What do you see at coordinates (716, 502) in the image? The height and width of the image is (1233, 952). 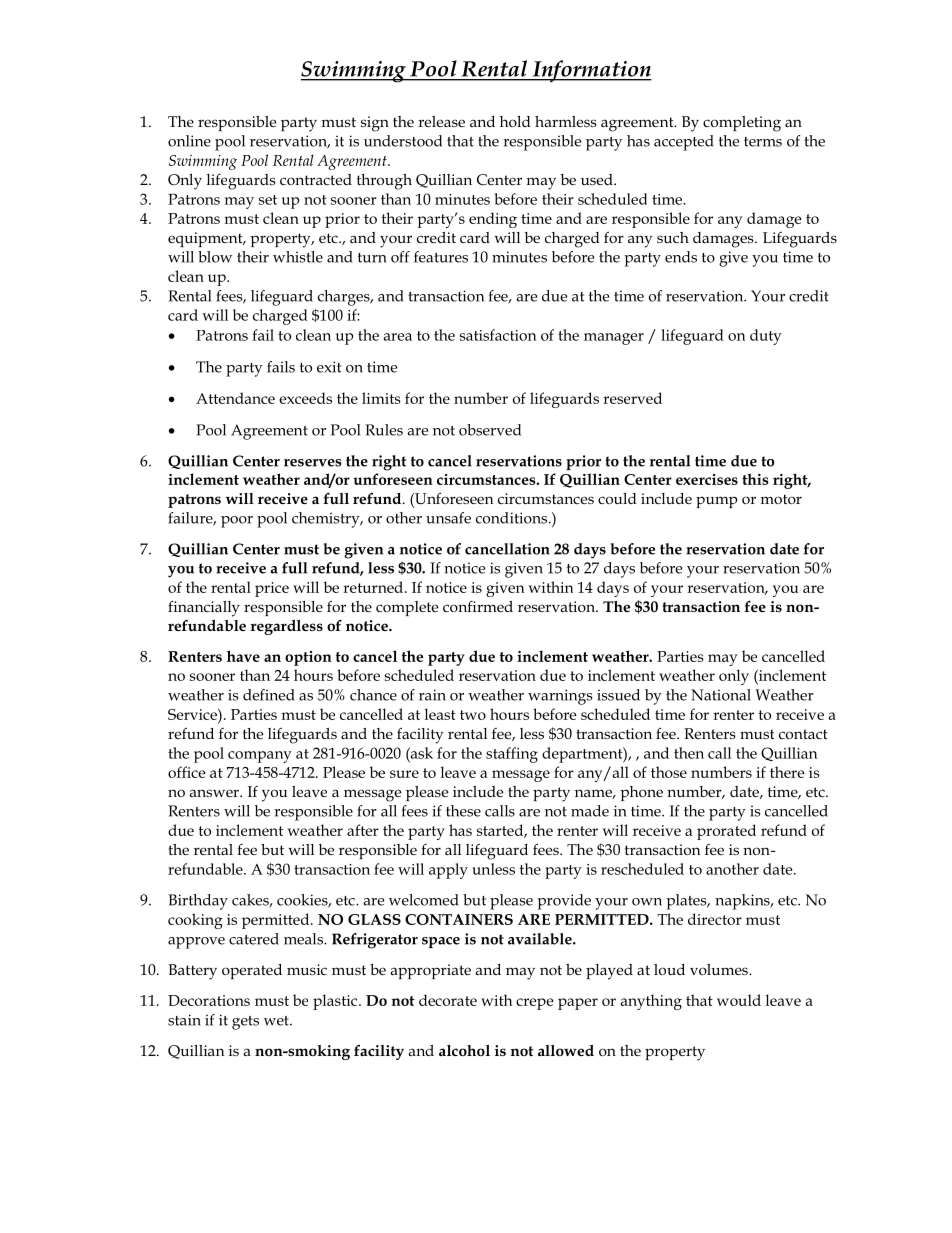 I see `pump` at bounding box center [716, 502].
